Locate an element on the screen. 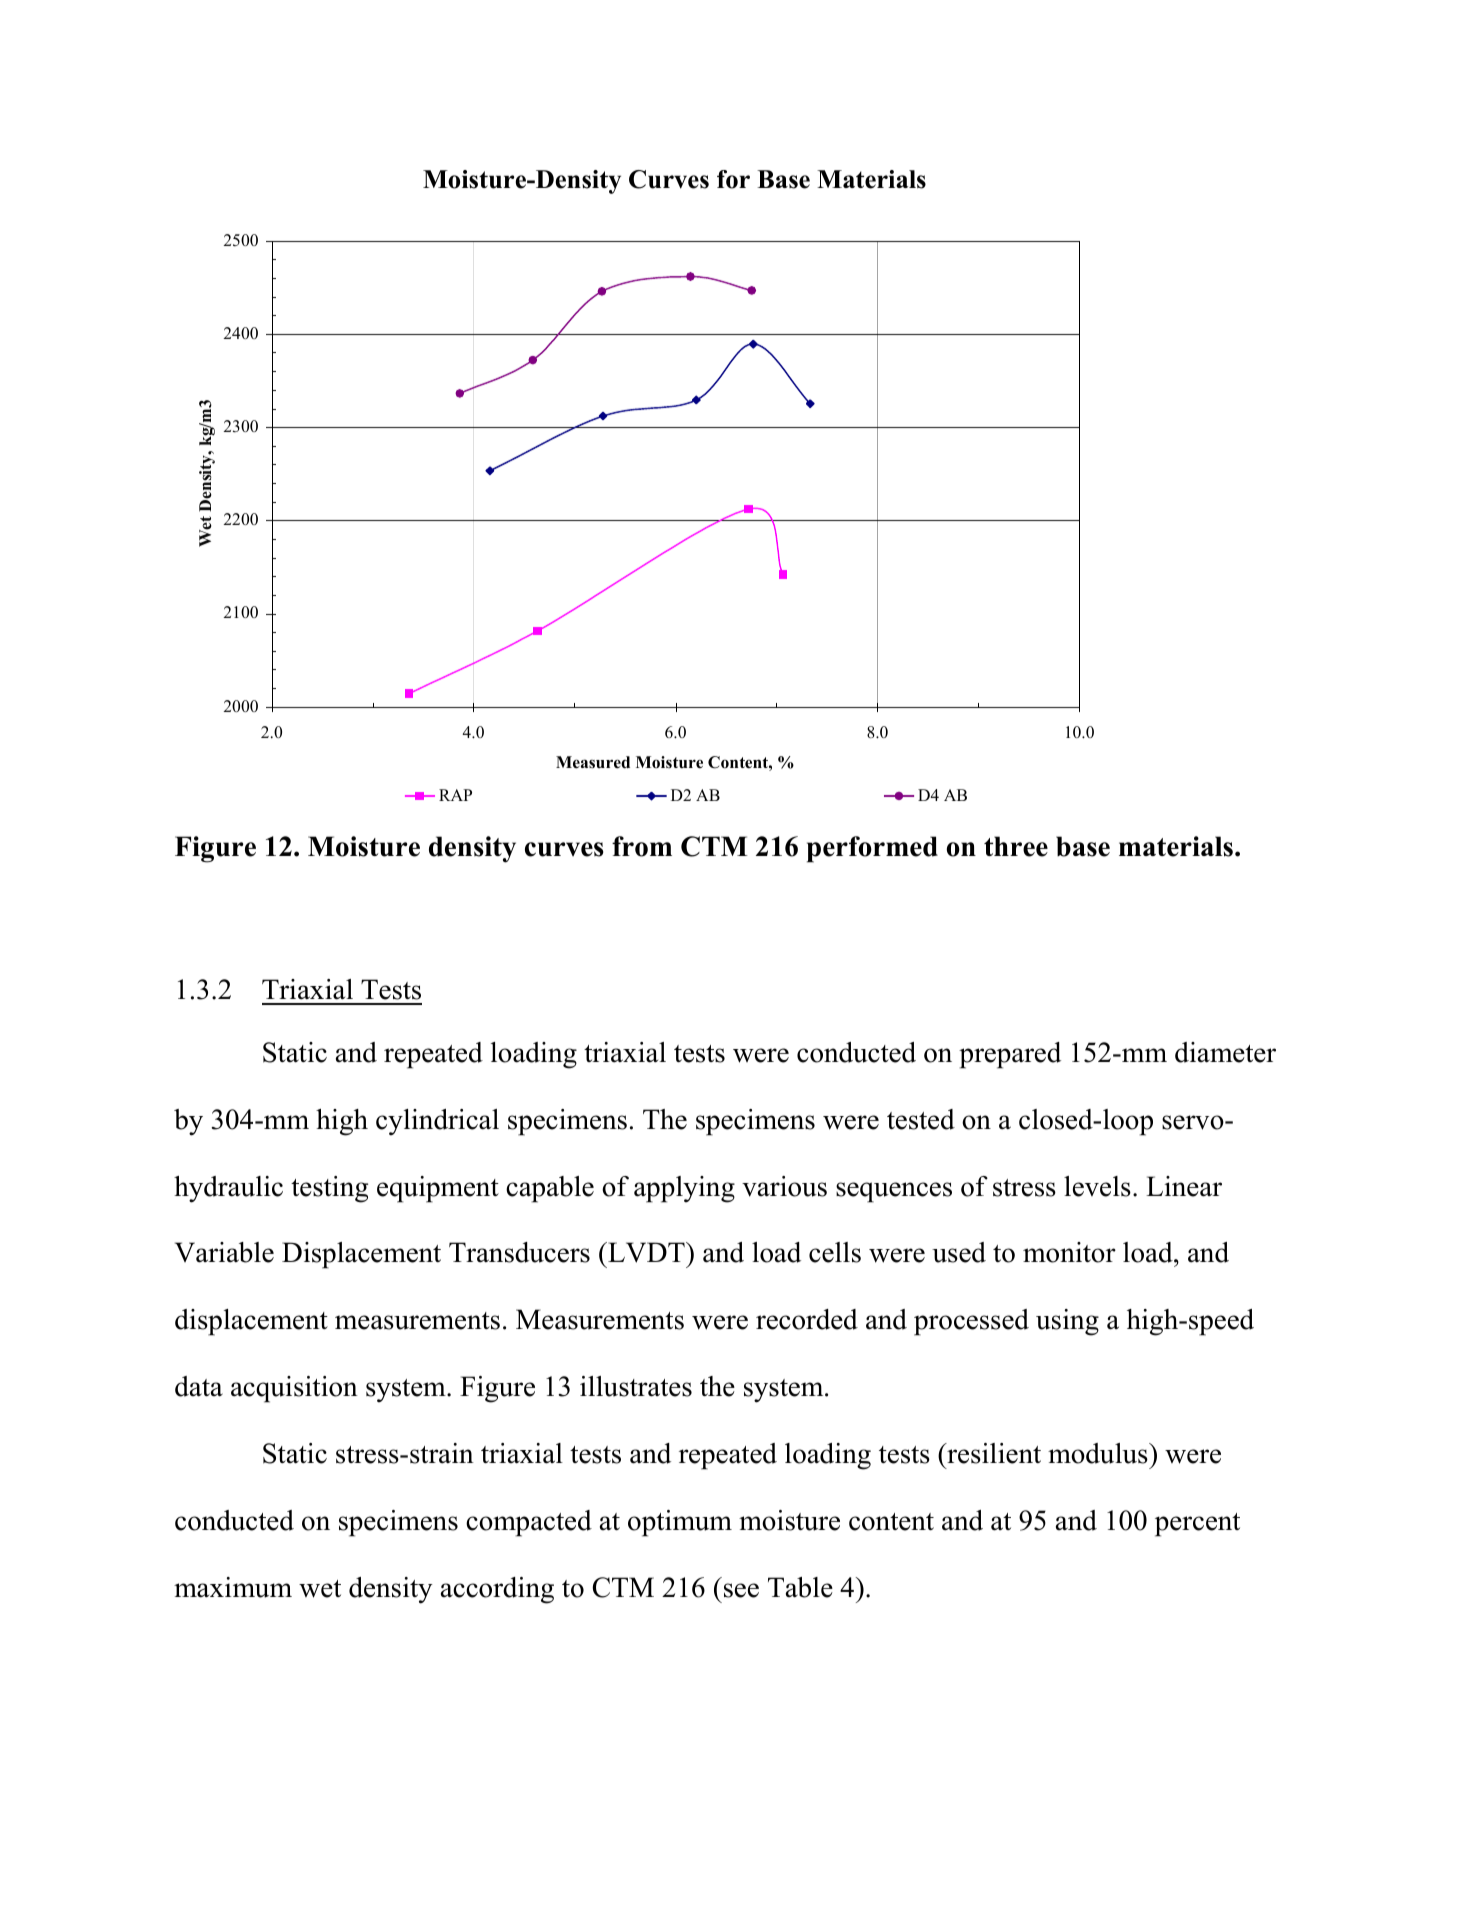  cylindrical is located at coordinates (437, 1122).
